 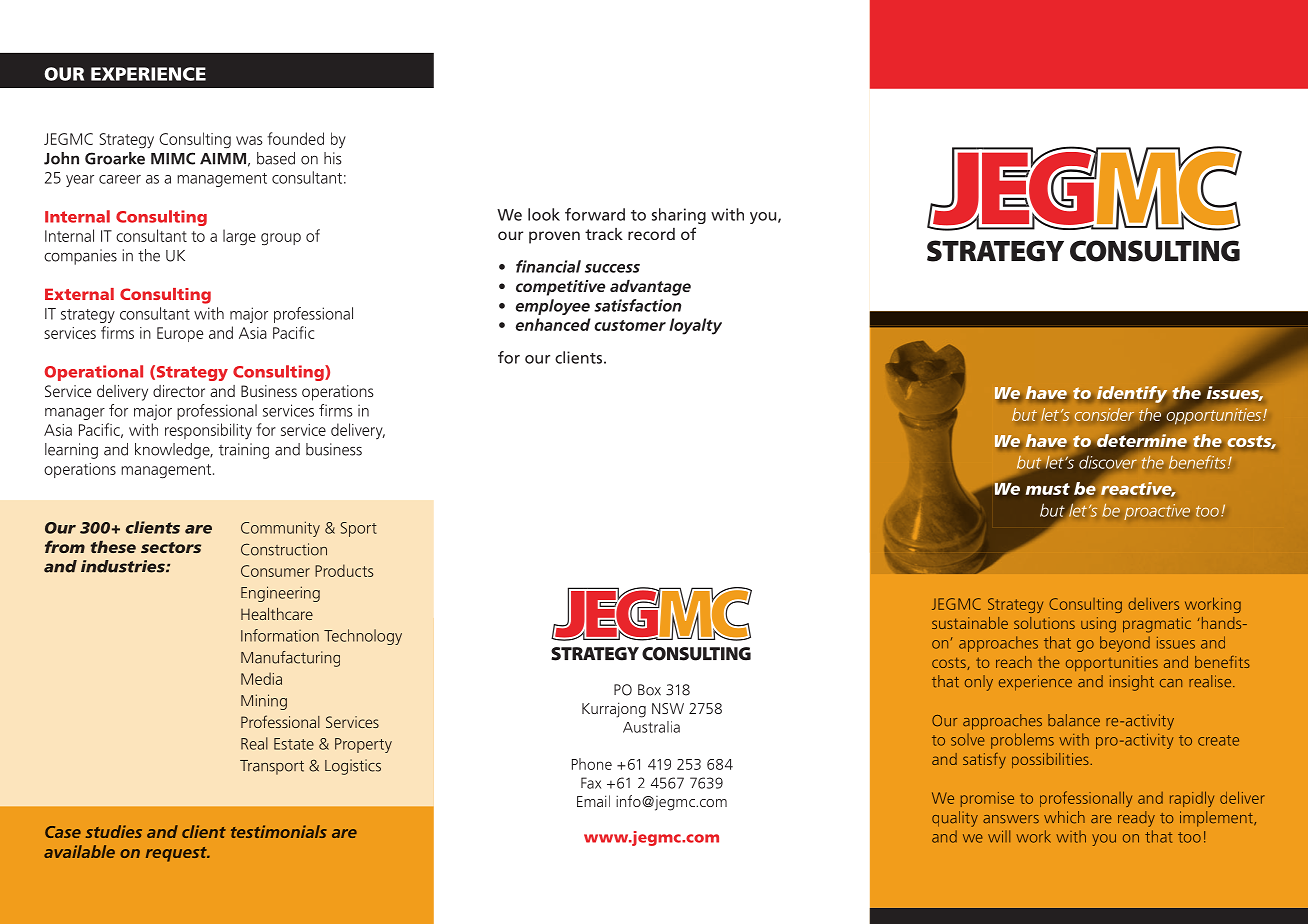 What do you see at coordinates (177, 854) in the page?
I see `request` at bounding box center [177, 854].
